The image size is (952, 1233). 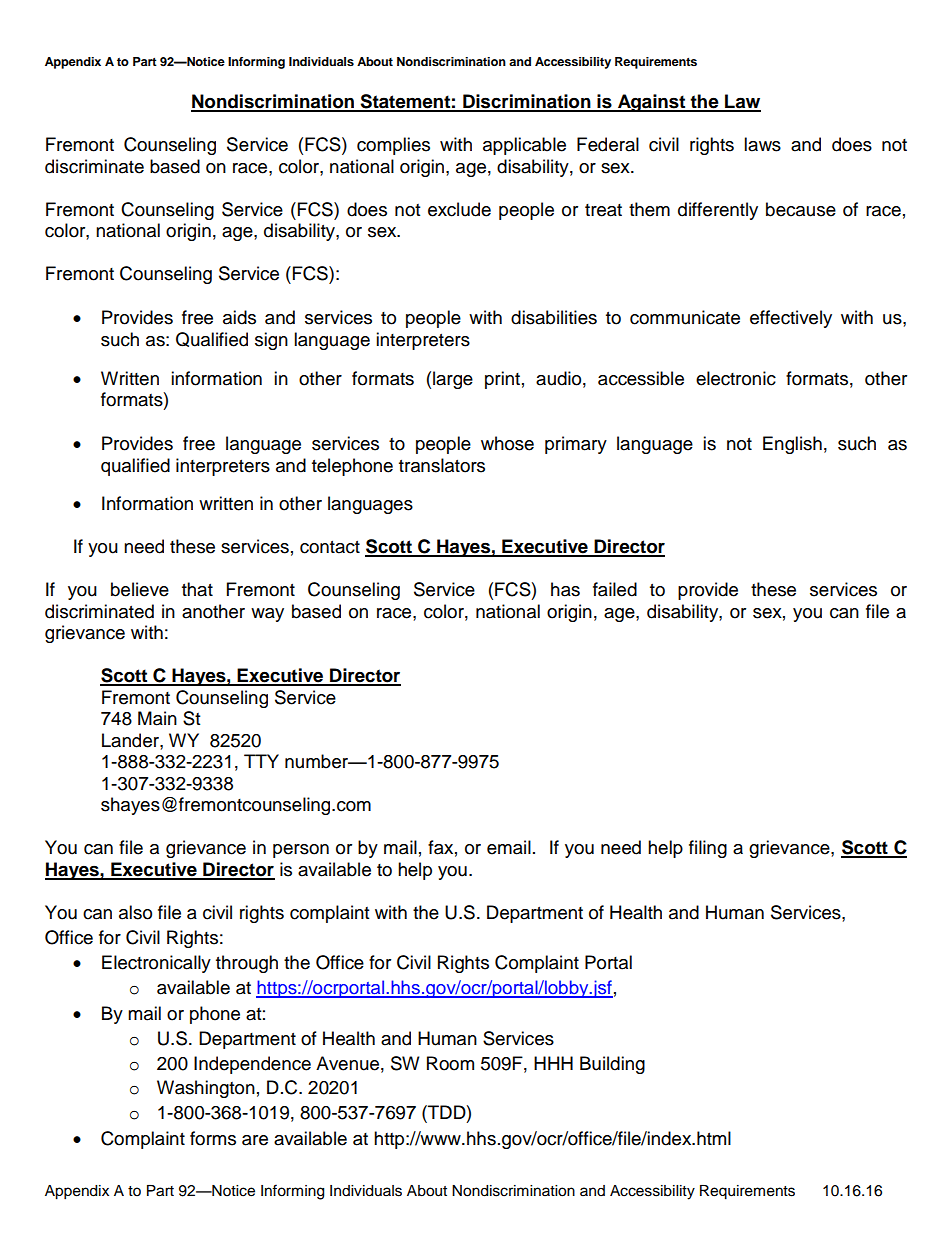 I want to click on applicable, so click(x=524, y=146).
